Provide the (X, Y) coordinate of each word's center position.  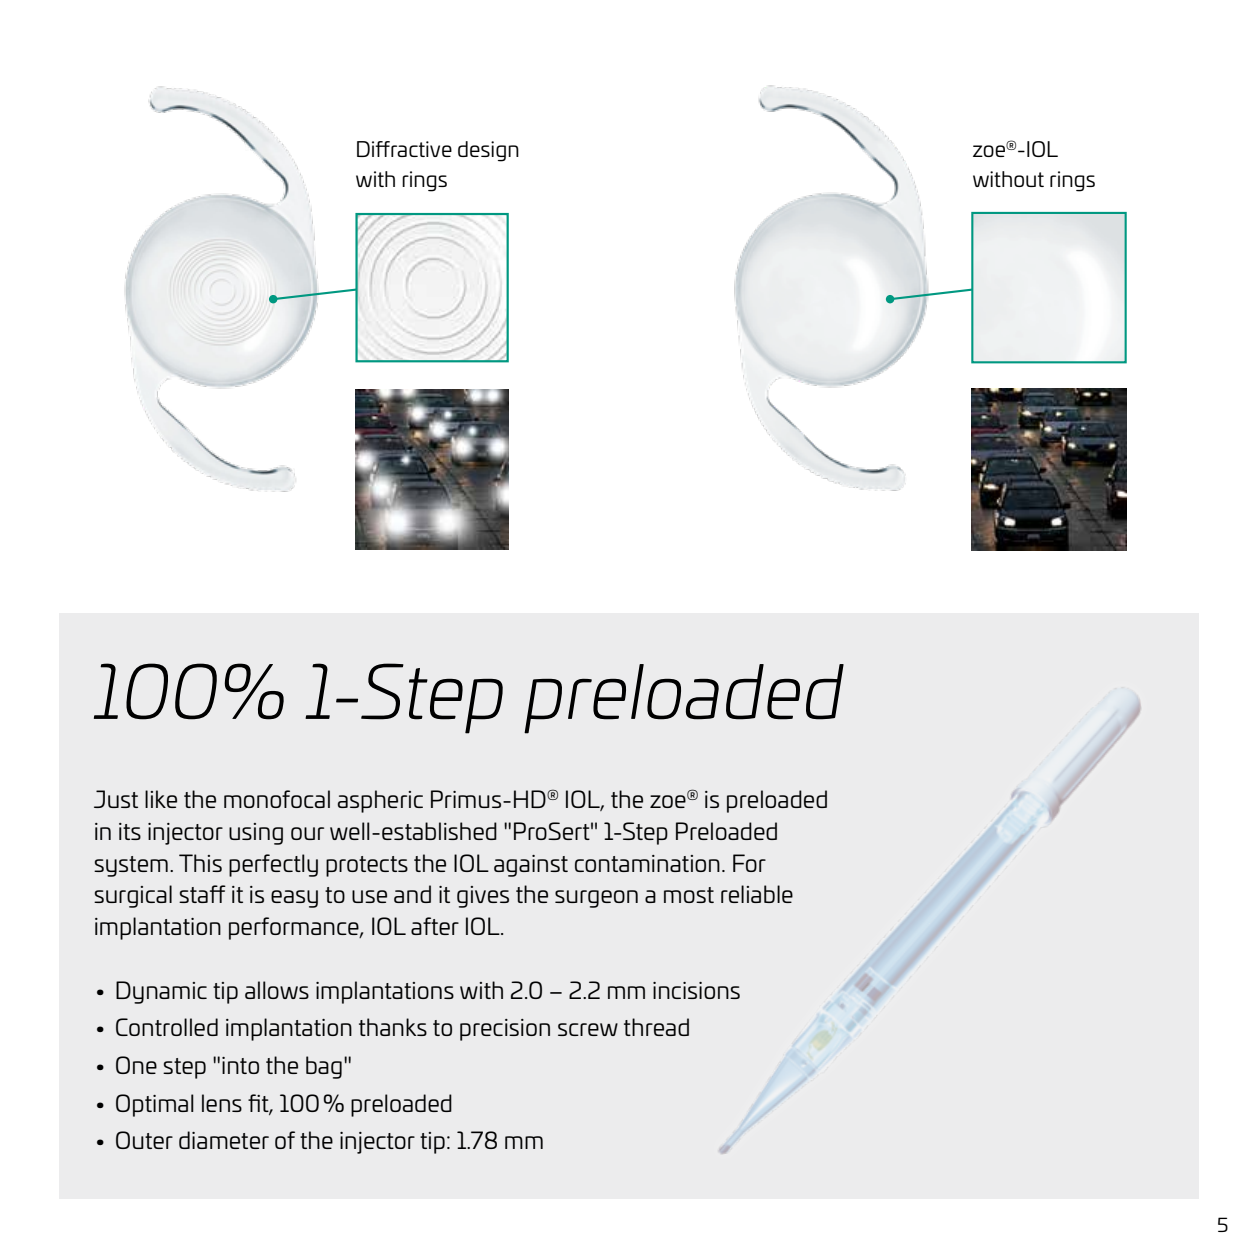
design (488, 151)
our (307, 833)
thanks (393, 1027)
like (161, 799)
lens (222, 1103)
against (531, 866)
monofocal (277, 799)
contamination (647, 863)
